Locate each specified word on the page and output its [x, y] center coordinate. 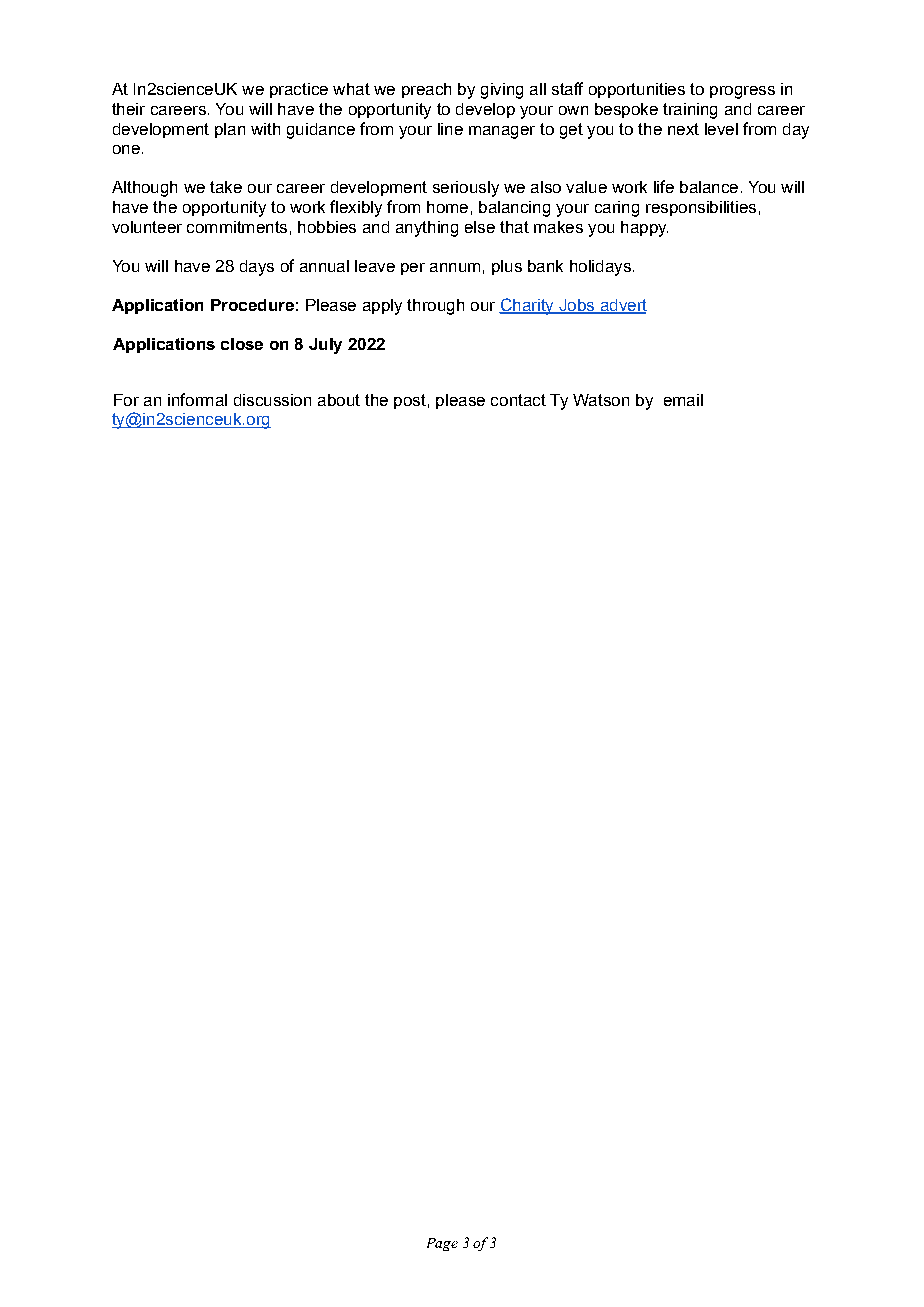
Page [442, 1244]
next [683, 129]
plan [230, 130]
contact [518, 400]
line [450, 129]
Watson [601, 400]
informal [197, 399]
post [410, 401]
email [683, 400]
